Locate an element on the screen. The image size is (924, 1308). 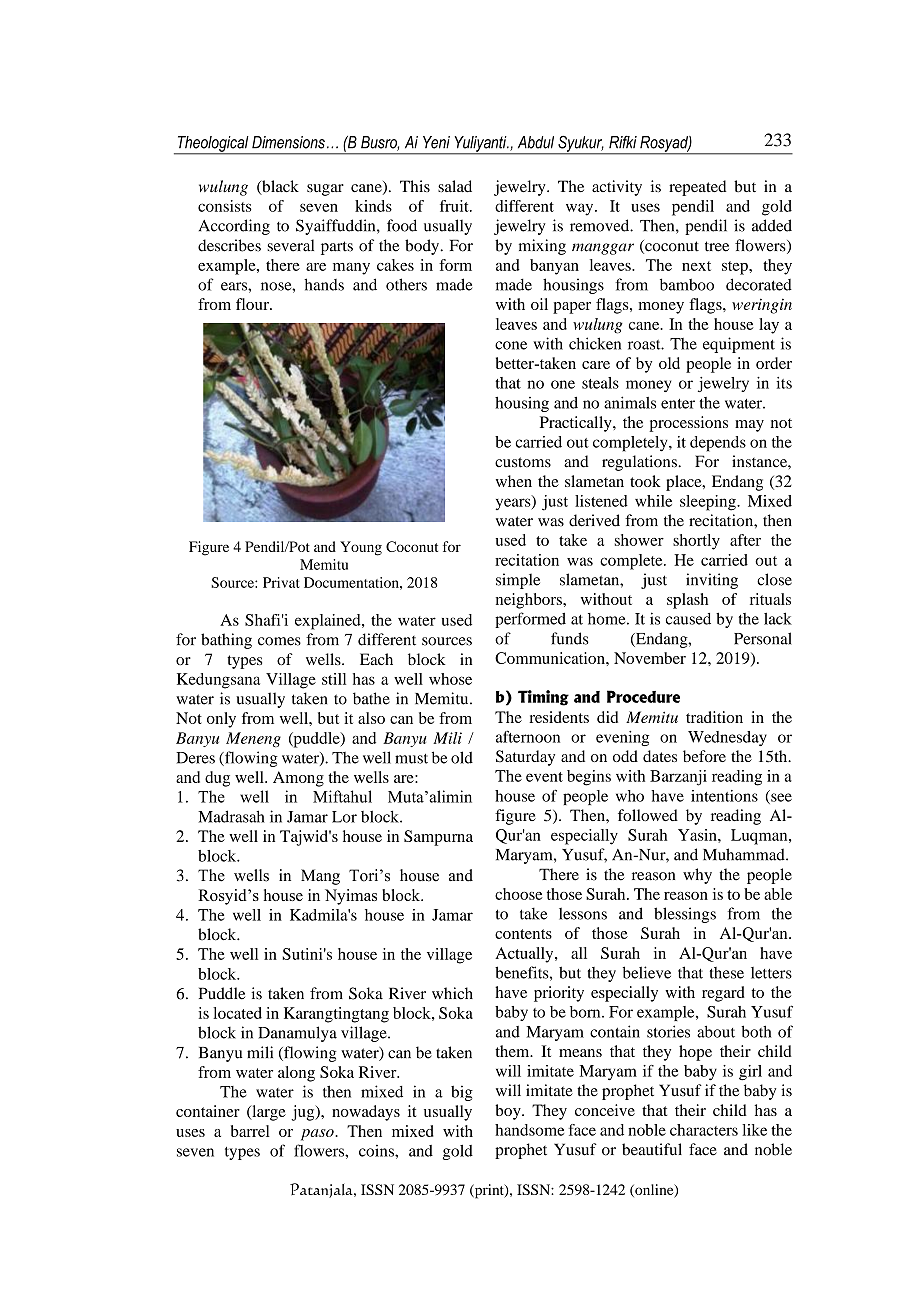
Dimensions is located at coordinates (288, 142).
